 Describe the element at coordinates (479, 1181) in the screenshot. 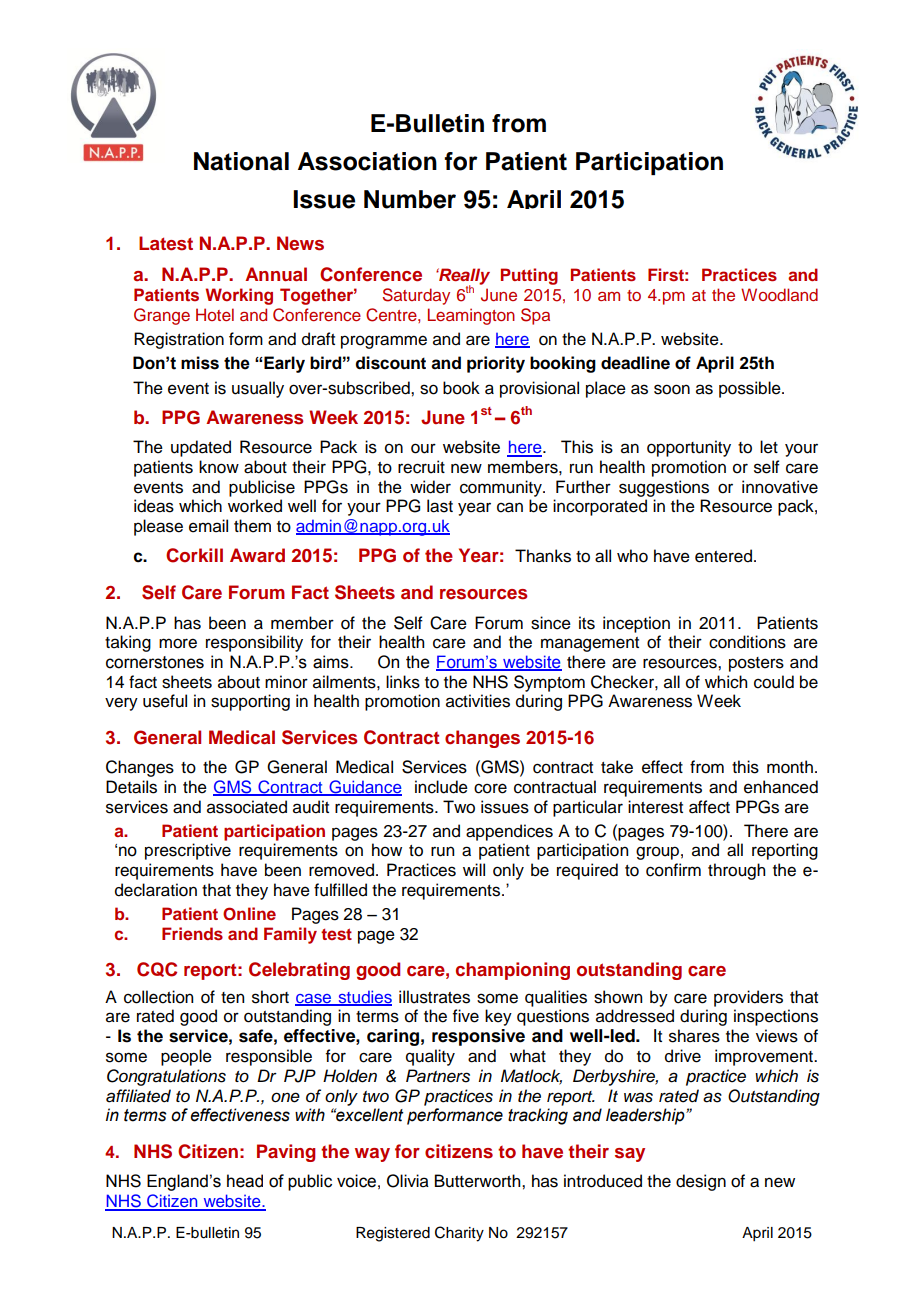

I see `Butterworth` at that location.
